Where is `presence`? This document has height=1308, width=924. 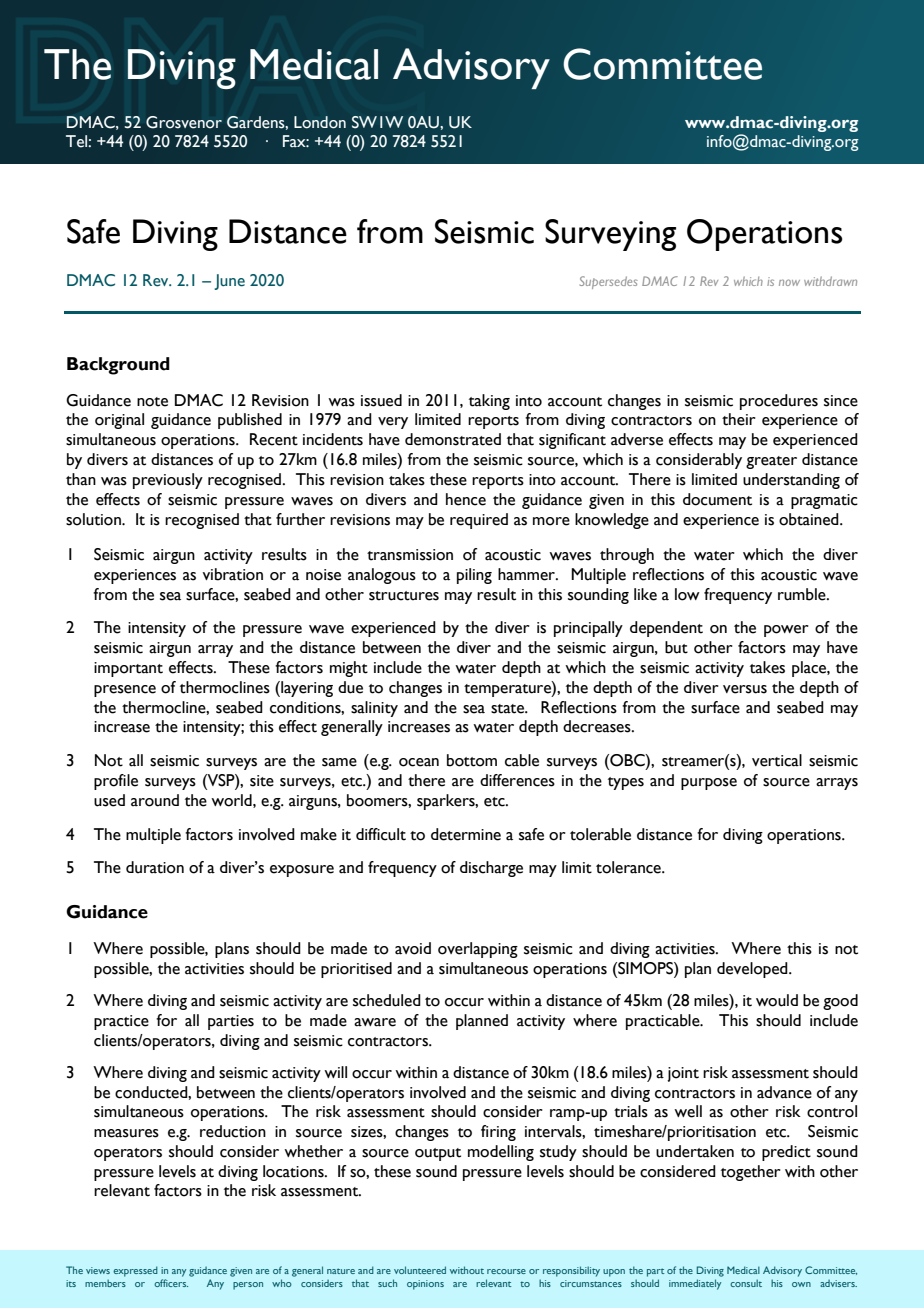
presence is located at coordinates (125, 691).
